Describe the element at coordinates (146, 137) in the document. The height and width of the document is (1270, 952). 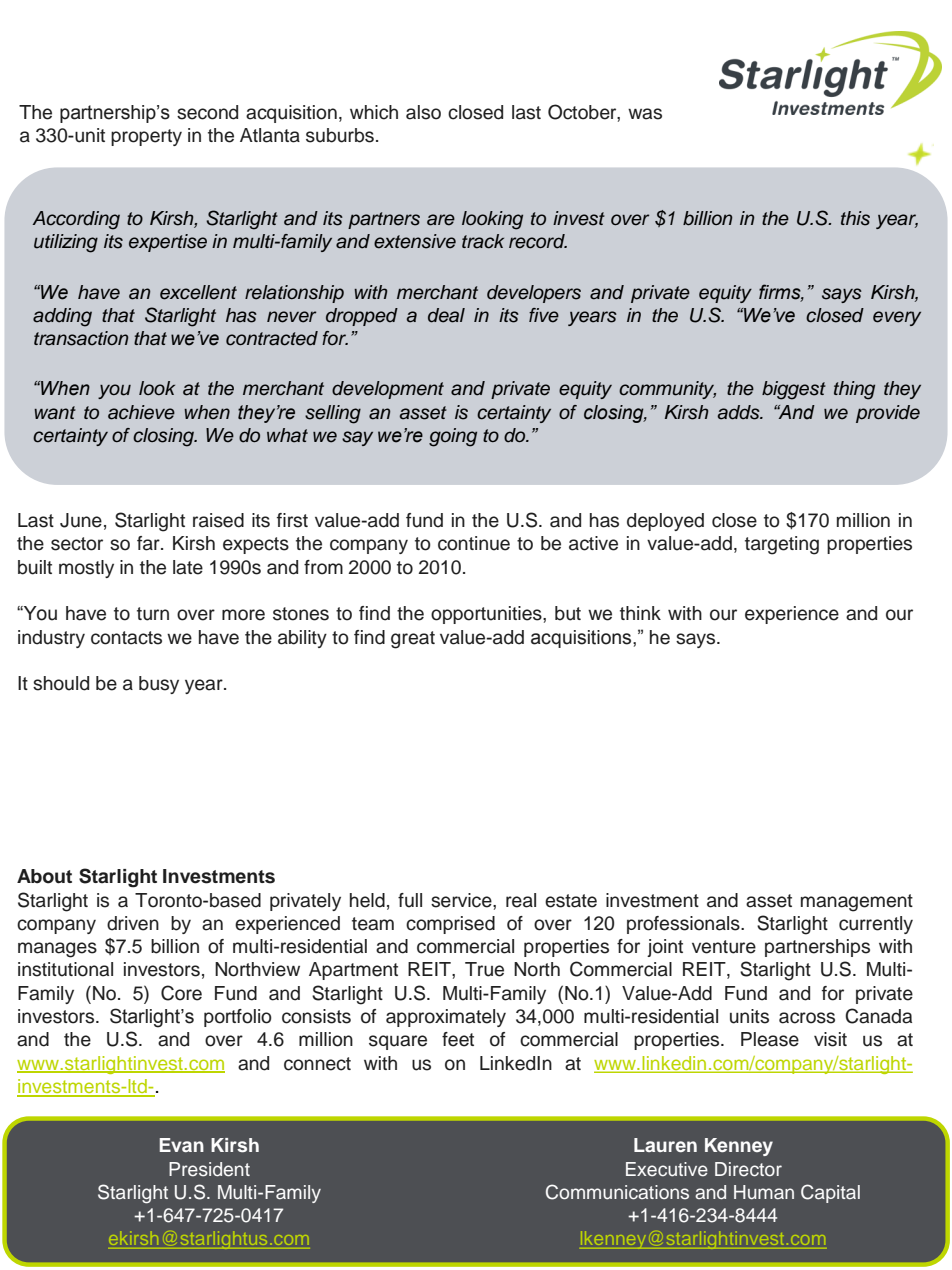
I see `property` at that location.
